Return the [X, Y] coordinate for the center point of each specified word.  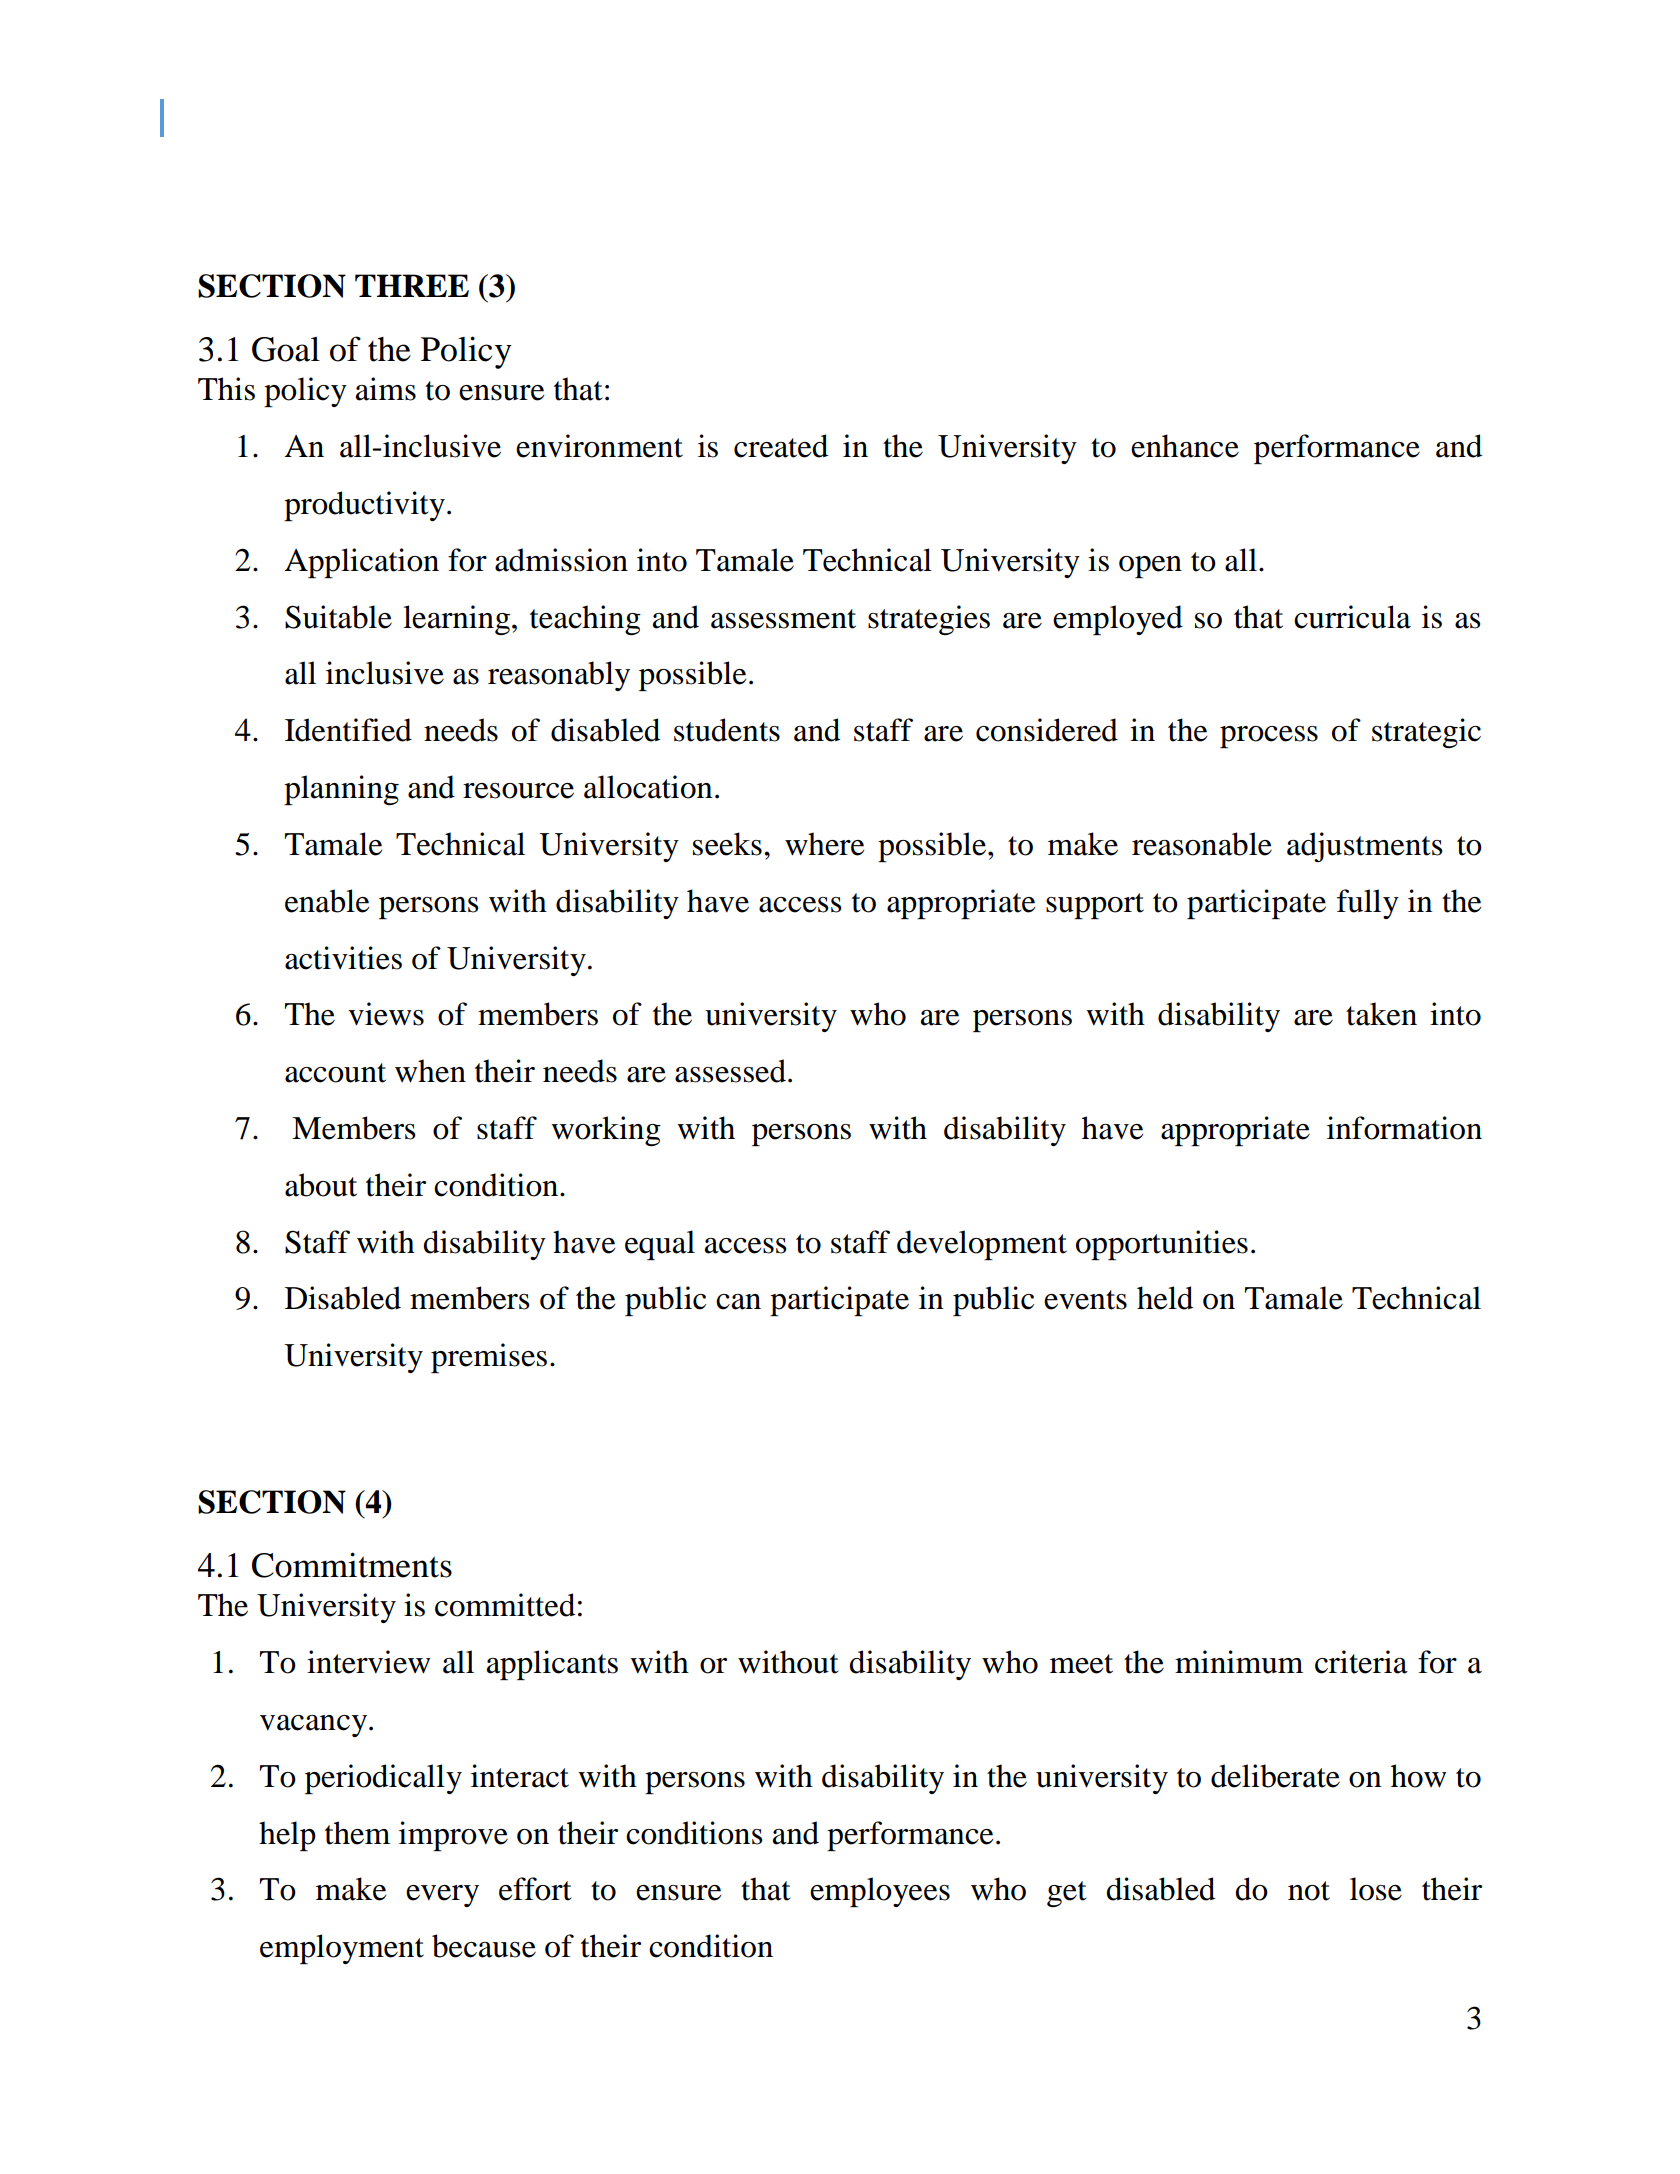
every [442, 1896]
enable [327, 901]
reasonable [1202, 844]
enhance [1185, 446]
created [781, 446]
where [824, 844]
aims [386, 389]
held [1165, 1298]
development [982, 1245]
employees [880, 1892]
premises [489, 1358]
